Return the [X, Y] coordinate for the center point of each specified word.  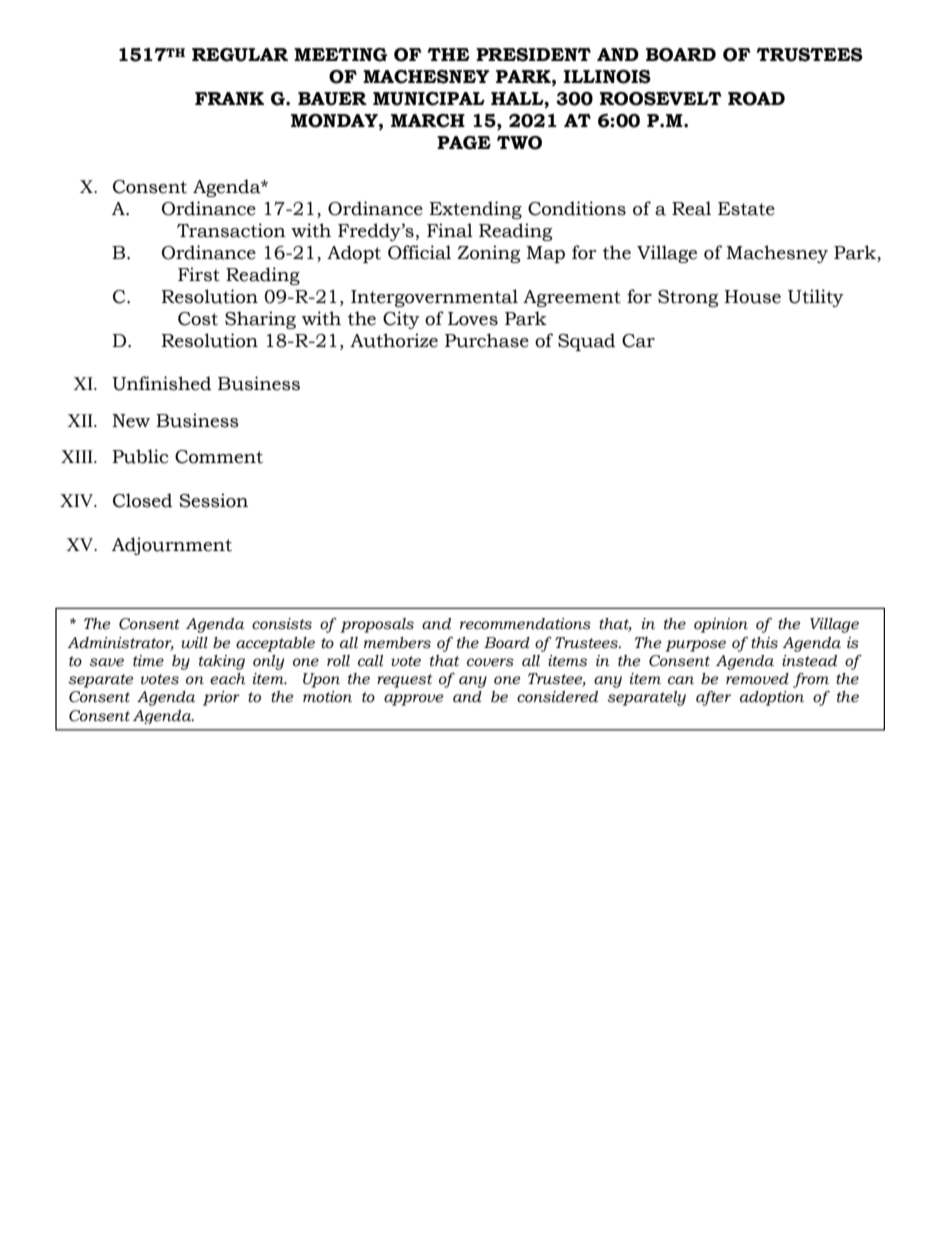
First [199, 274]
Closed [142, 500]
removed [757, 679]
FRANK [229, 98]
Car [638, 341]
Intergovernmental [434, 298]
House [752, 297]
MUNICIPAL [429, 99]
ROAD [756, 99]
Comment [219, 457]
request [404, 681]
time [148, 661]
